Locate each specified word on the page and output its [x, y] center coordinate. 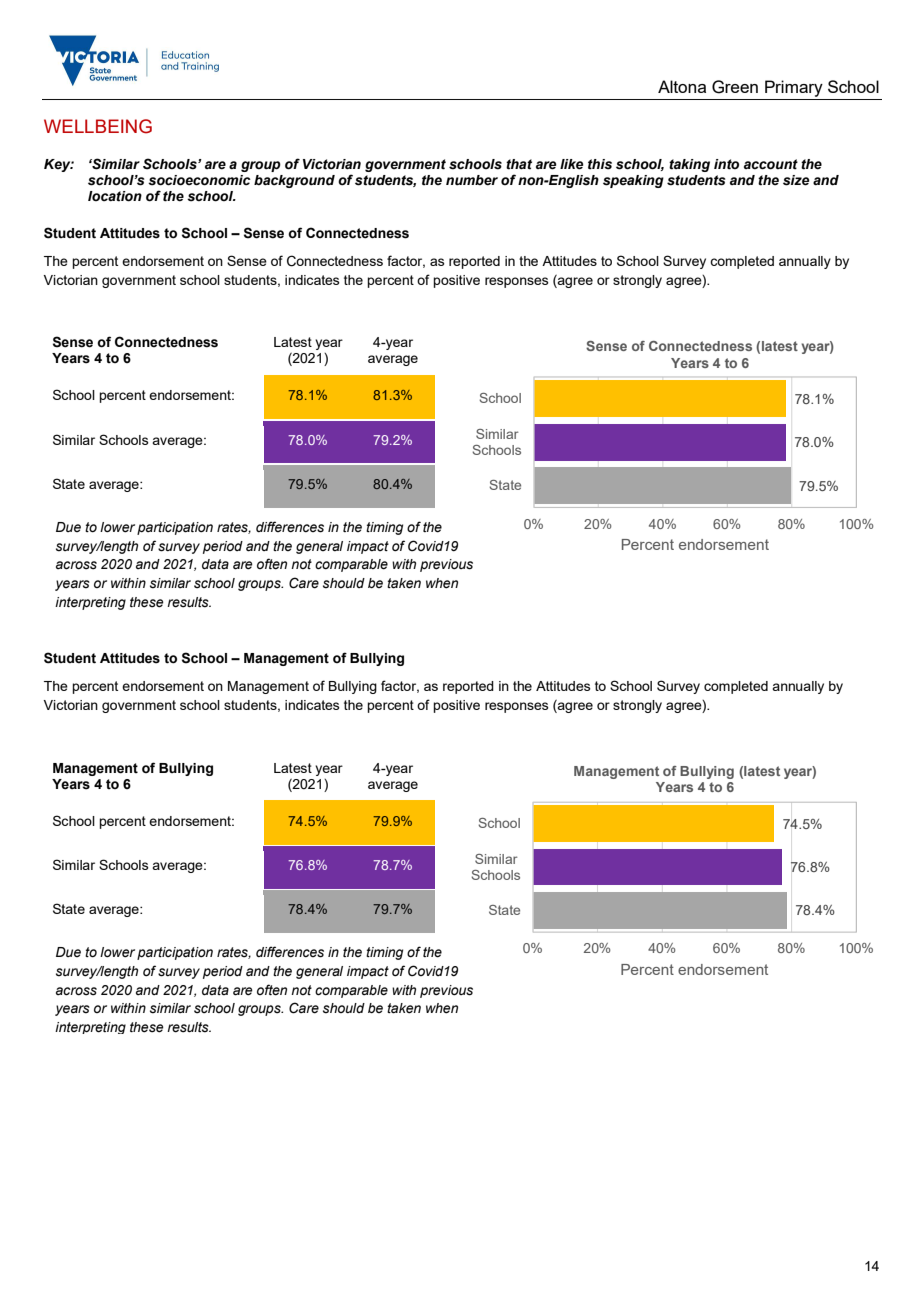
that [519, 164]
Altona [682, 86]
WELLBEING [98, 126]
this [600, 164]
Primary [794, 88]
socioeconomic [199, 180]
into [726, 164]
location [115, 196]
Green [735, 87]
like [571, 164]
